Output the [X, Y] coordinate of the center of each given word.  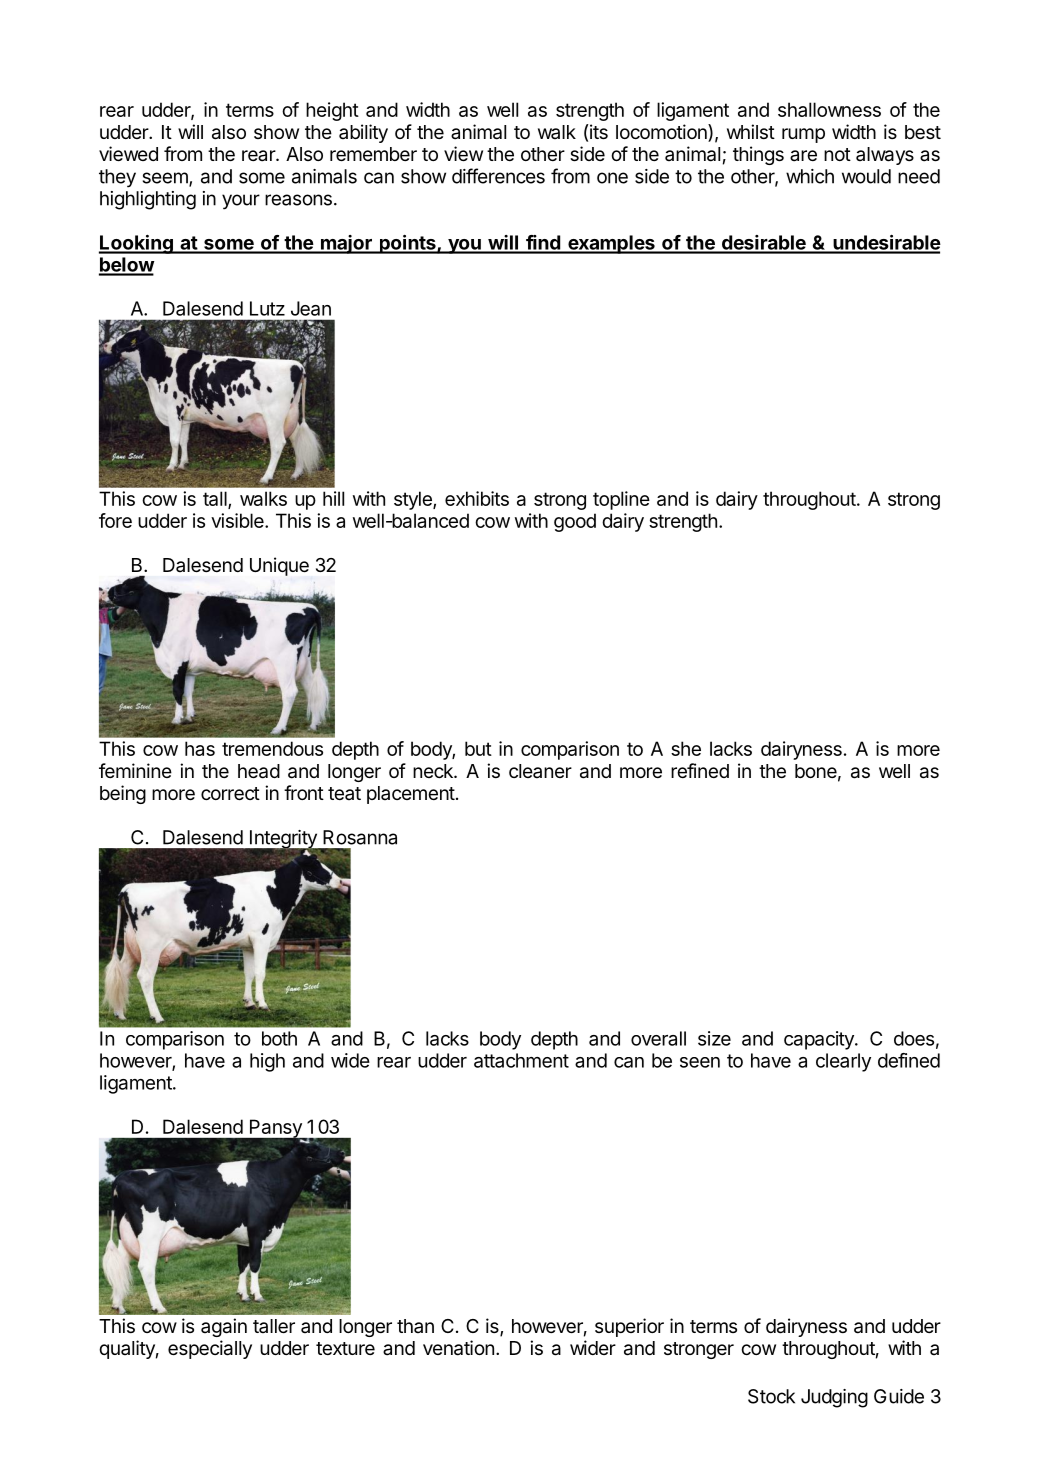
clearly [843, 1062]
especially [210, 1349]
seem [166, 179]
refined [700, 770]
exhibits [477, 498]
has [200, 748]
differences [498, 176]
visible [238, 520]
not [837, 154]
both [279, 1038]
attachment [521, 1060]
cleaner [540, 771]
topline [621, 500]
